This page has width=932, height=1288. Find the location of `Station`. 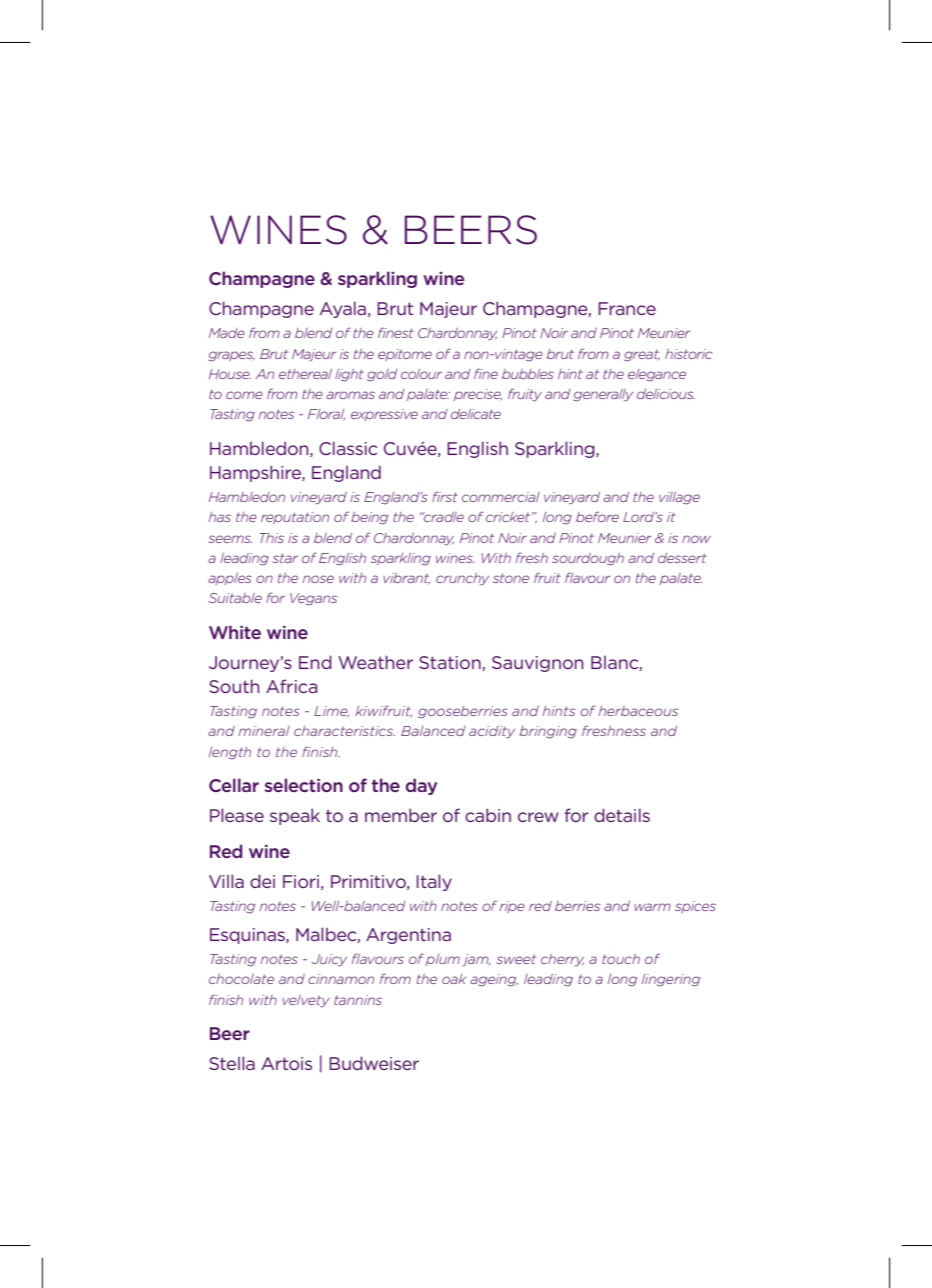

Station is located at coordinates (451, 663).
